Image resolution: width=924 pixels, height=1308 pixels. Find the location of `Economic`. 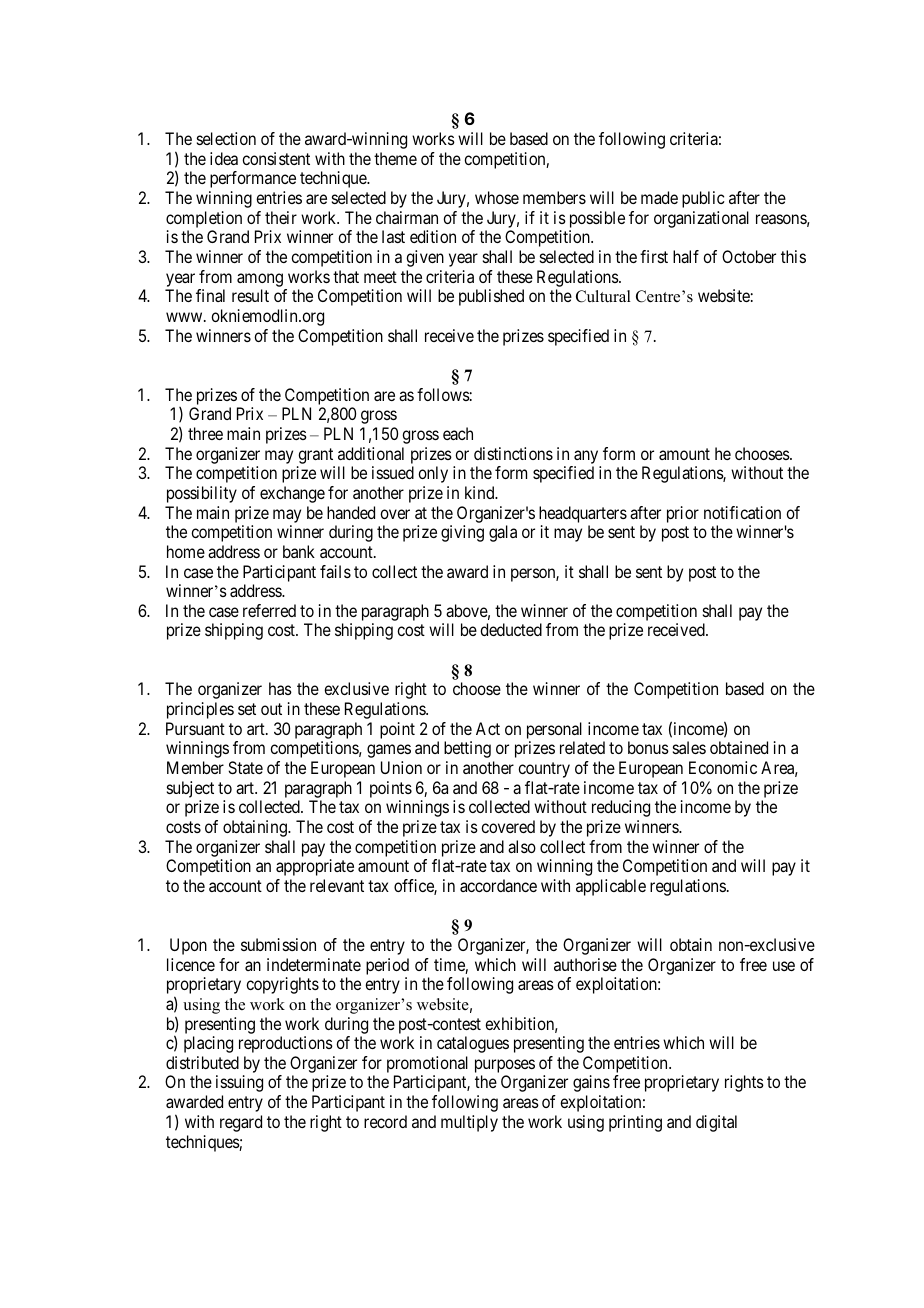

Economic is located at coordinates (723, 767).
